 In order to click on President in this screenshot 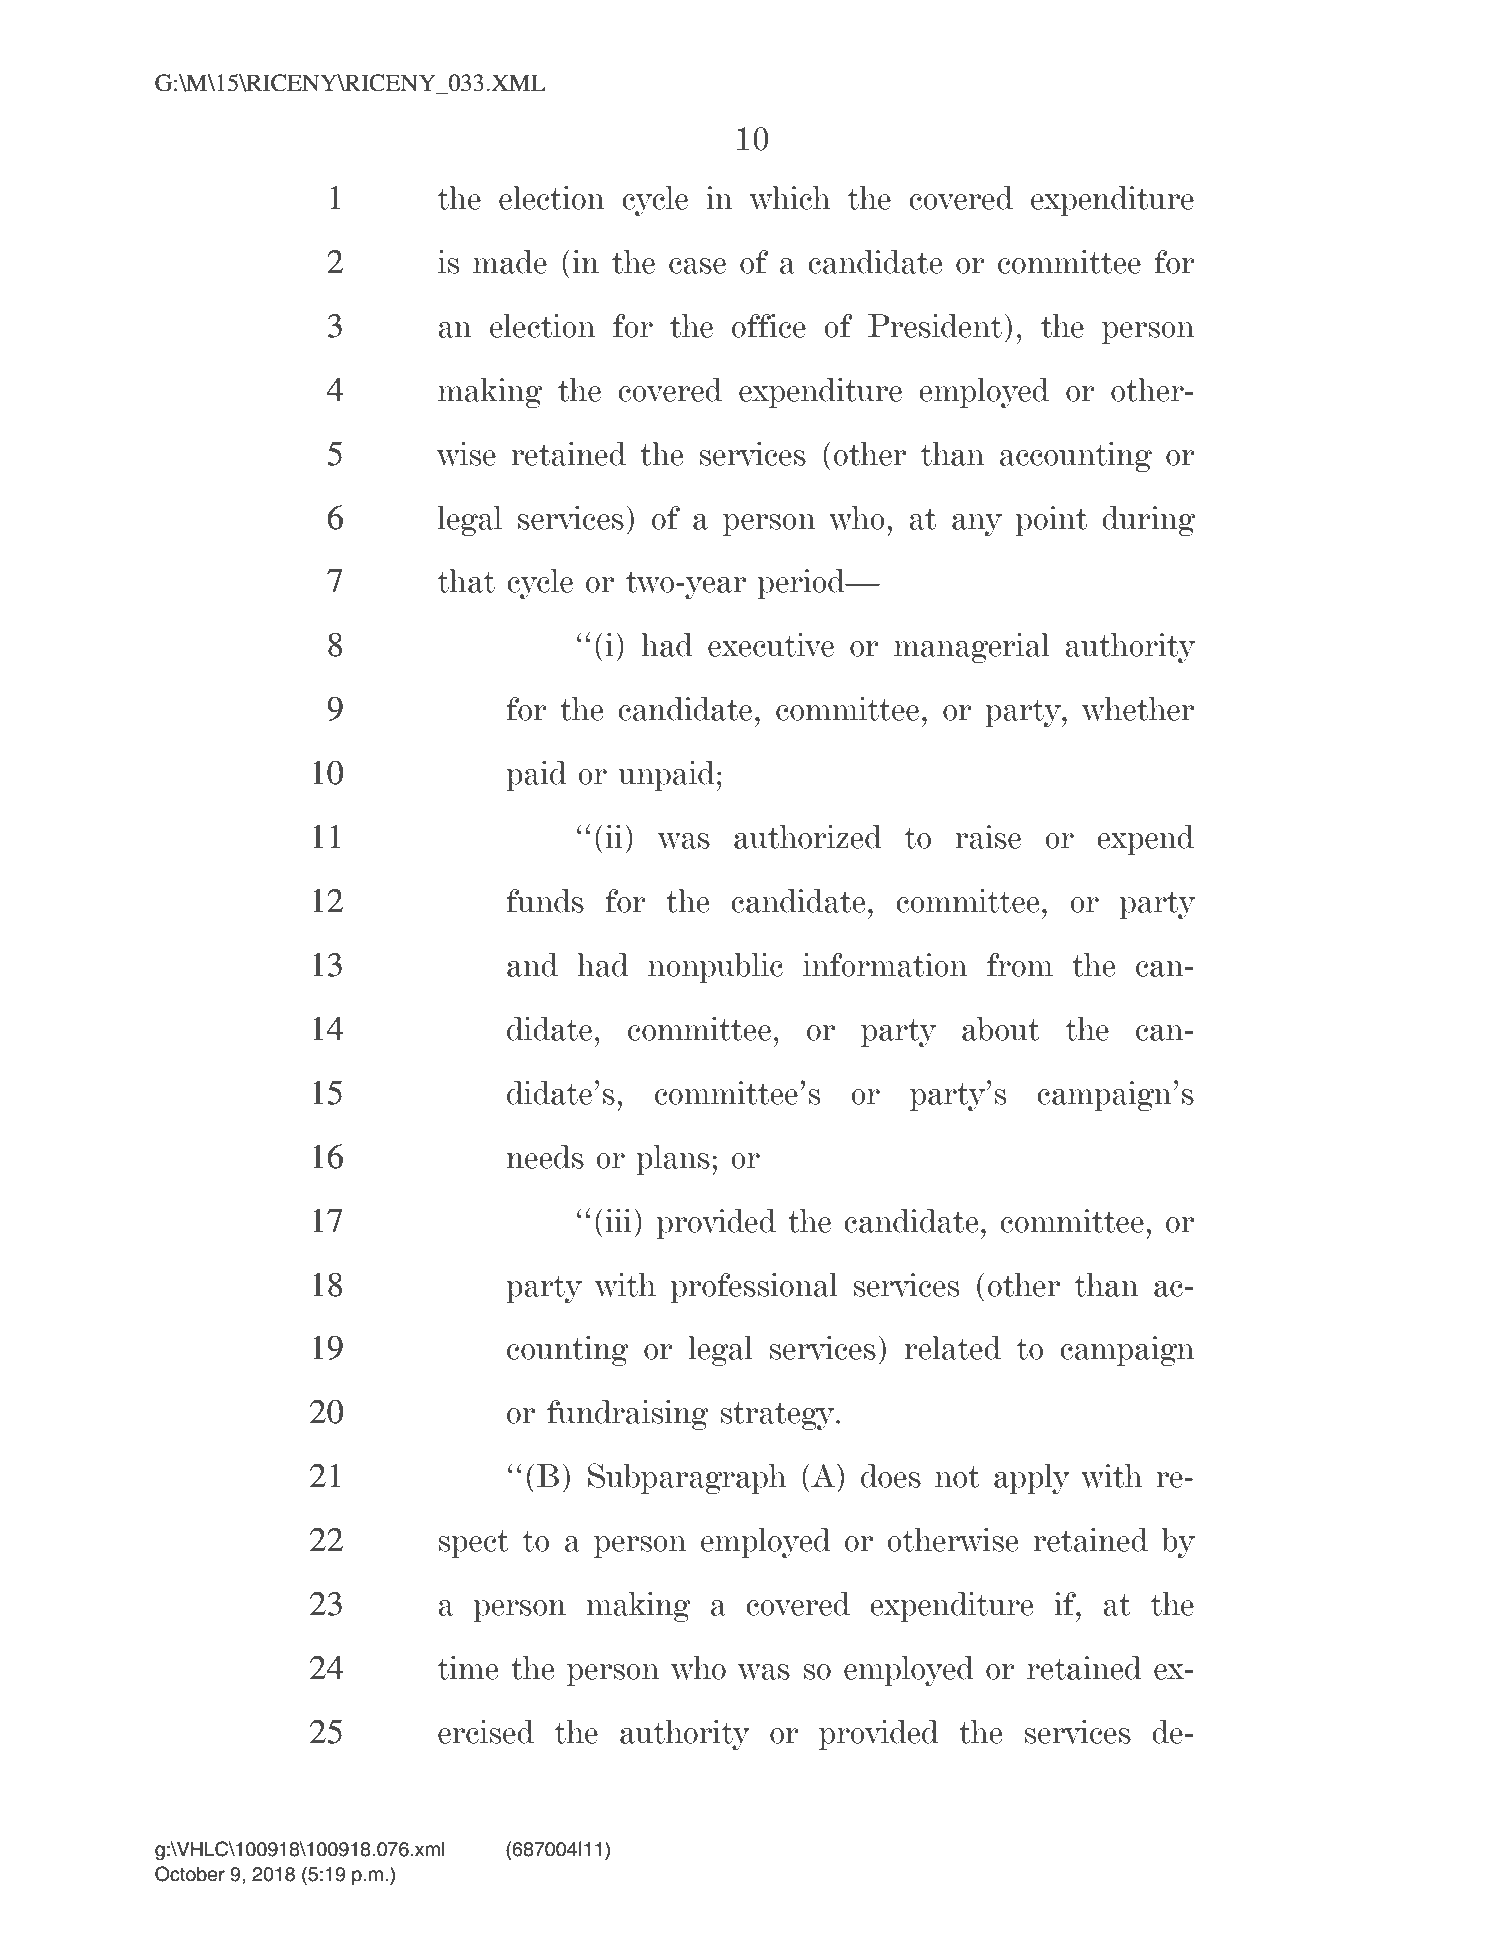, I will do `click(935, 326)`.
